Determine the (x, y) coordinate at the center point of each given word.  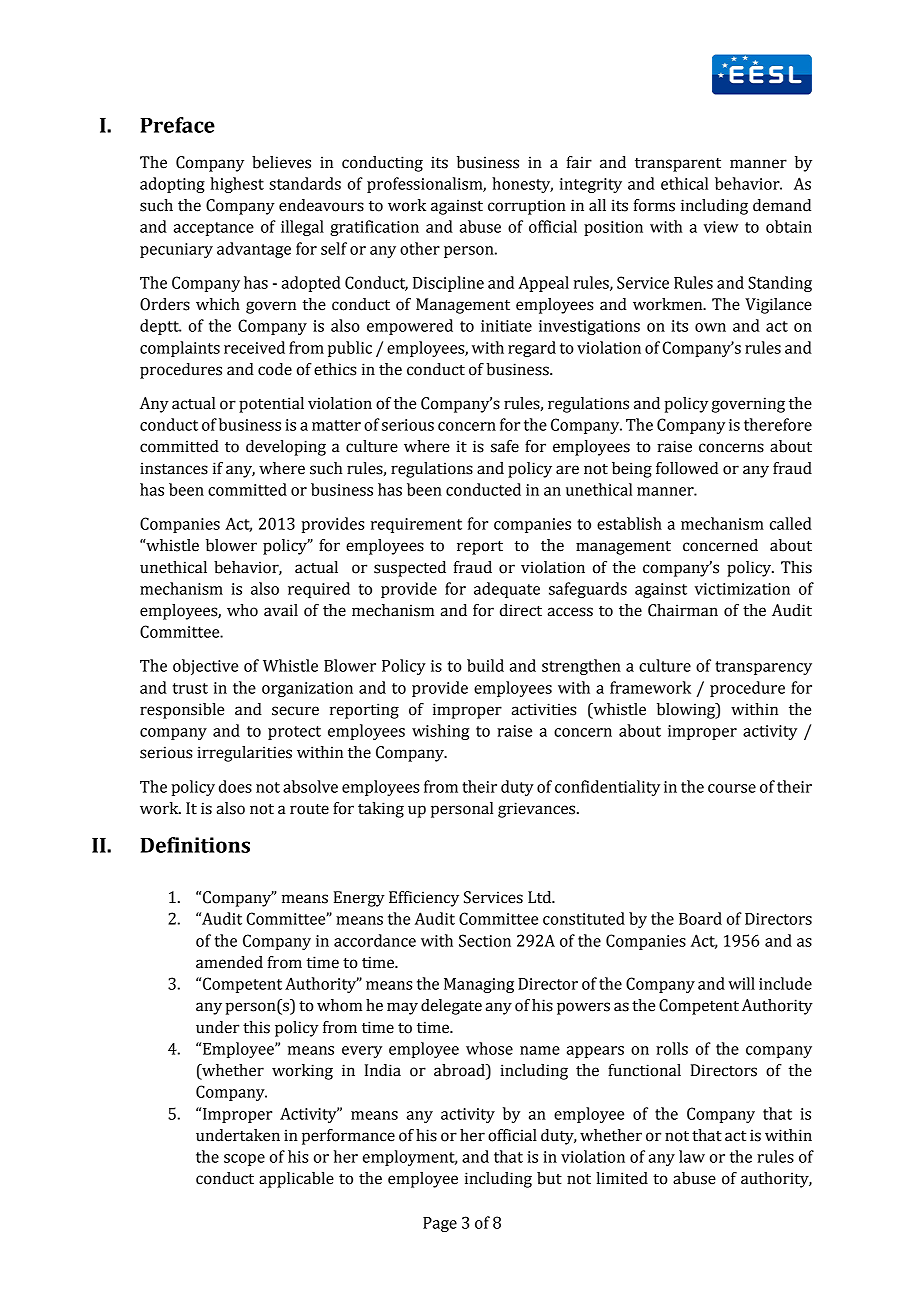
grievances (538, 810)
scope (244, 1160)
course (732, 788)
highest (237, 185)
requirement (416, 525)
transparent (678, 165)
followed (687, 468)
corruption (527, 207)
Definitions (195, 845)
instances (174, 468)
